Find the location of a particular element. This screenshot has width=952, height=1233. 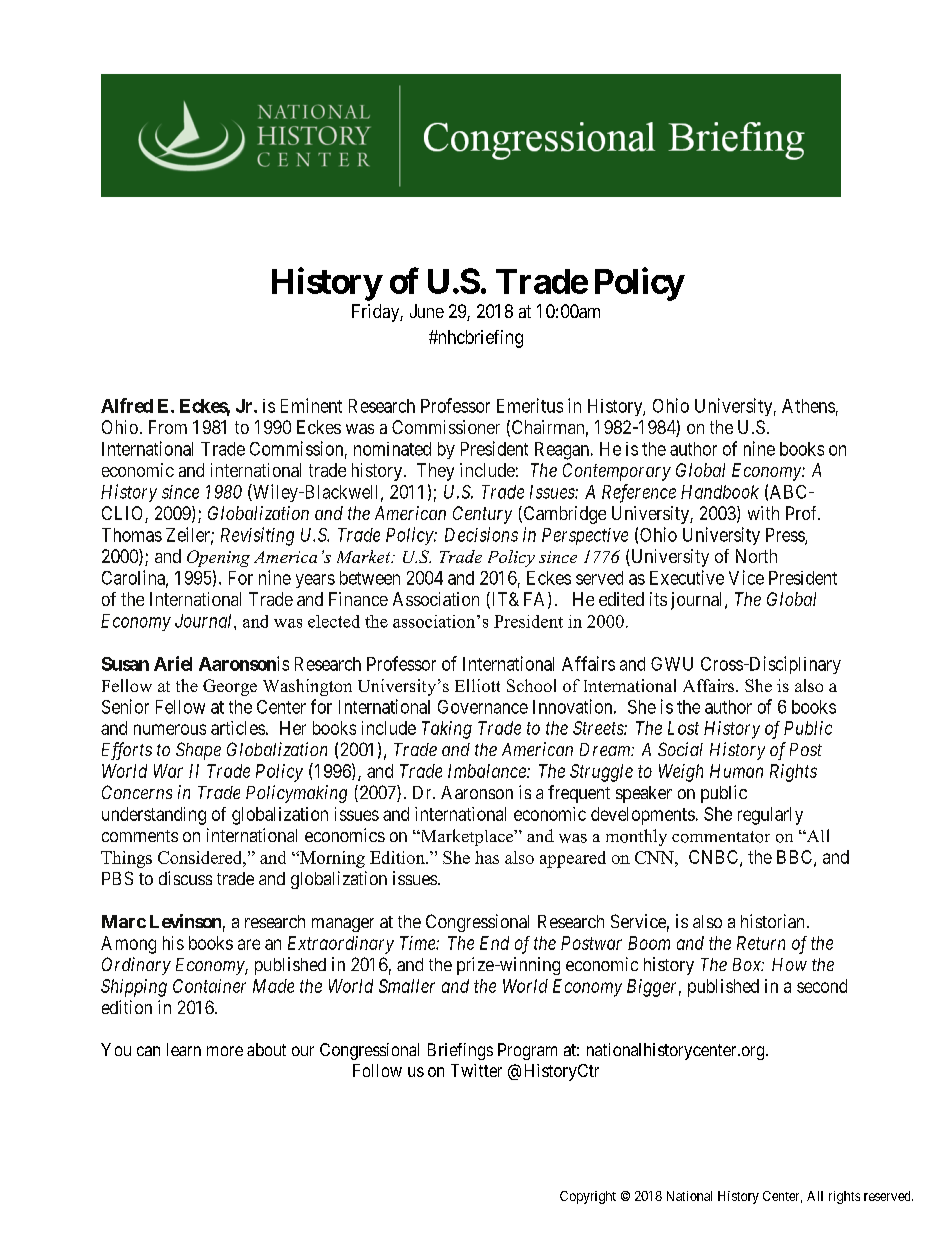

discuss is located at coordinates (185, 878).
